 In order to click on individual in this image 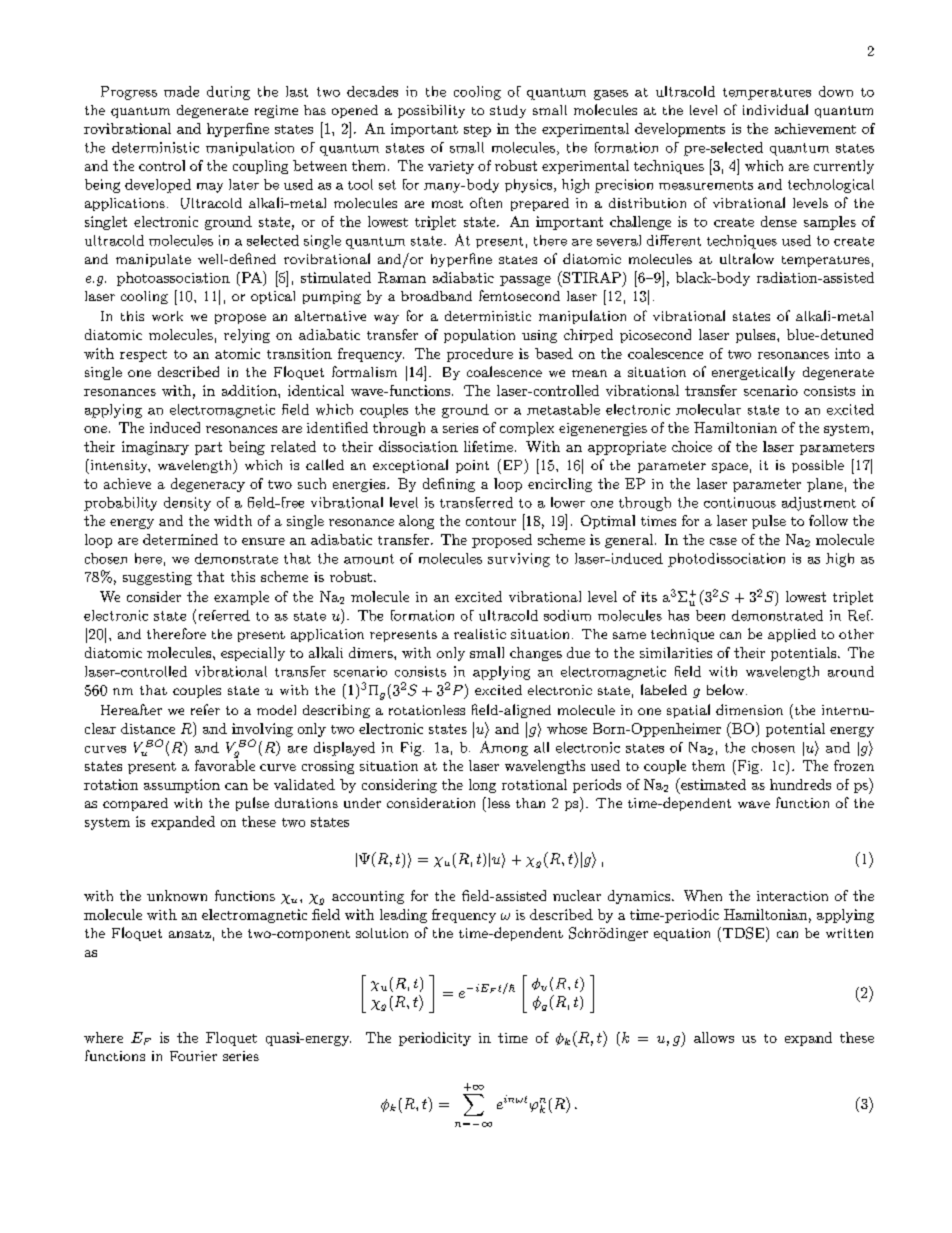, I will do `click(775, 109)`.
